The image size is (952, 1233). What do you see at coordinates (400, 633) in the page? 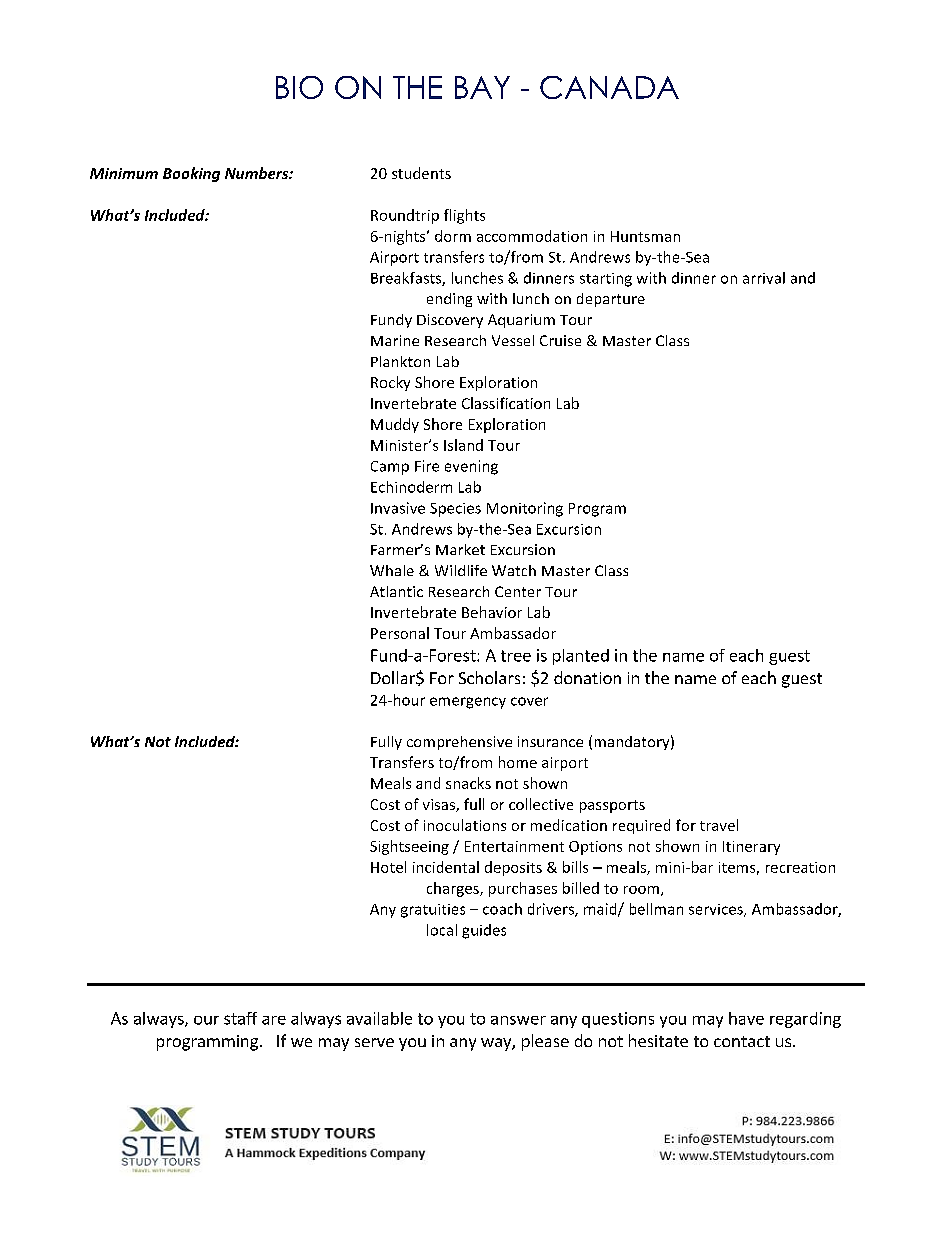
I see `Personal` at bounding box center [400, 633].
